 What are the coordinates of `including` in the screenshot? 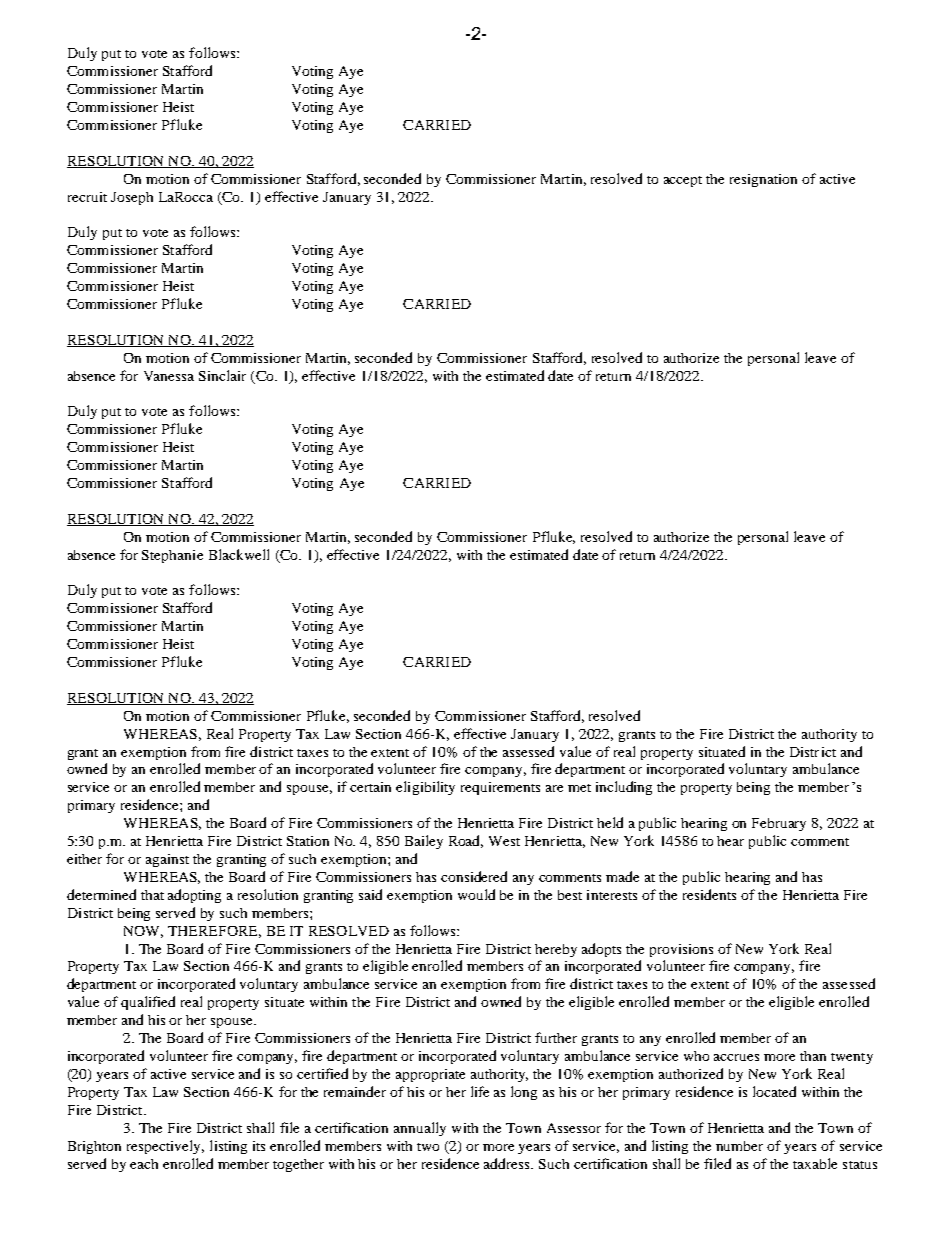 It's located at (624, 788).
